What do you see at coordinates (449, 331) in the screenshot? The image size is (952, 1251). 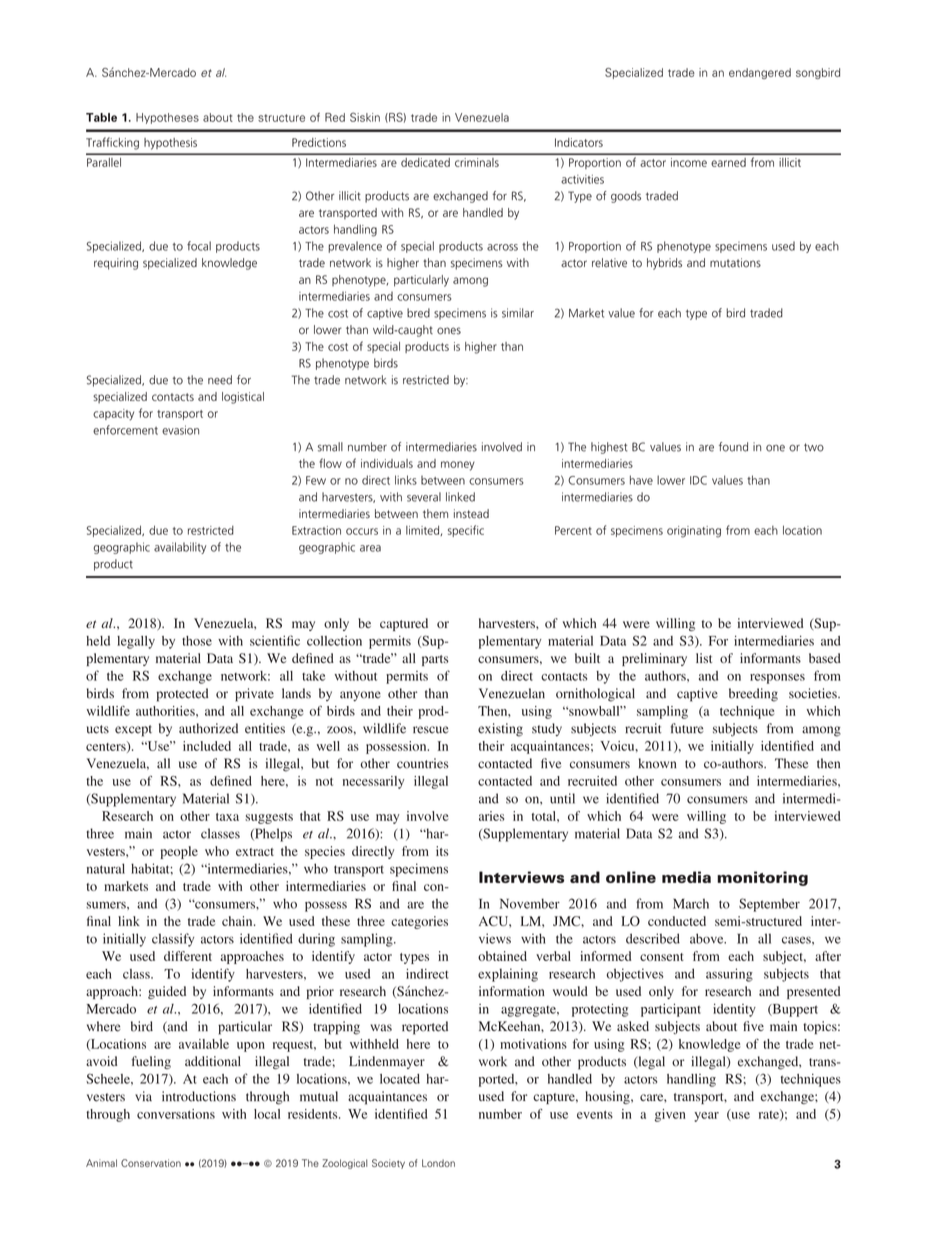 I see `ones` at bounding box center [449, 331].
